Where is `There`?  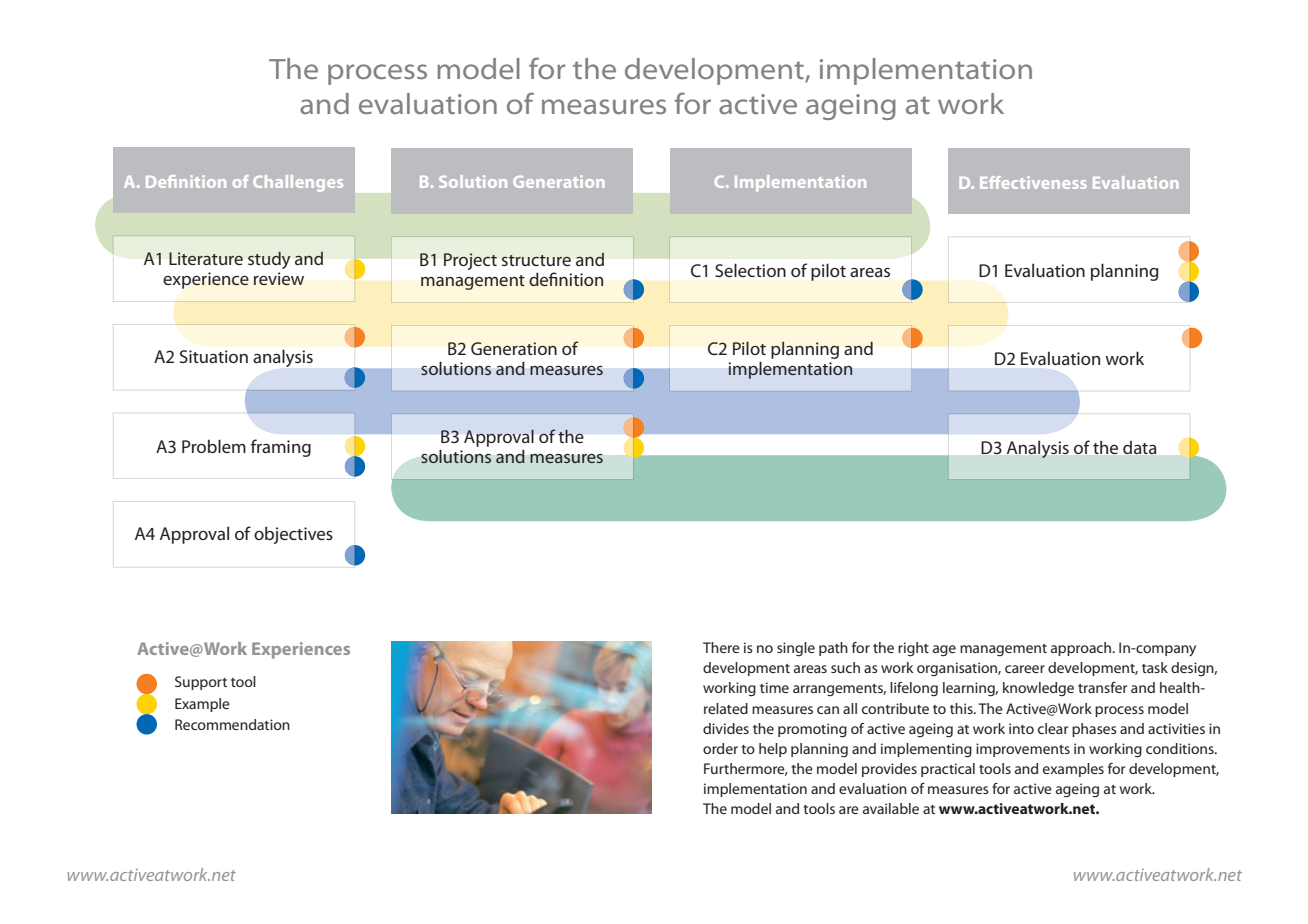
There is located at coordinates (721, 647).
